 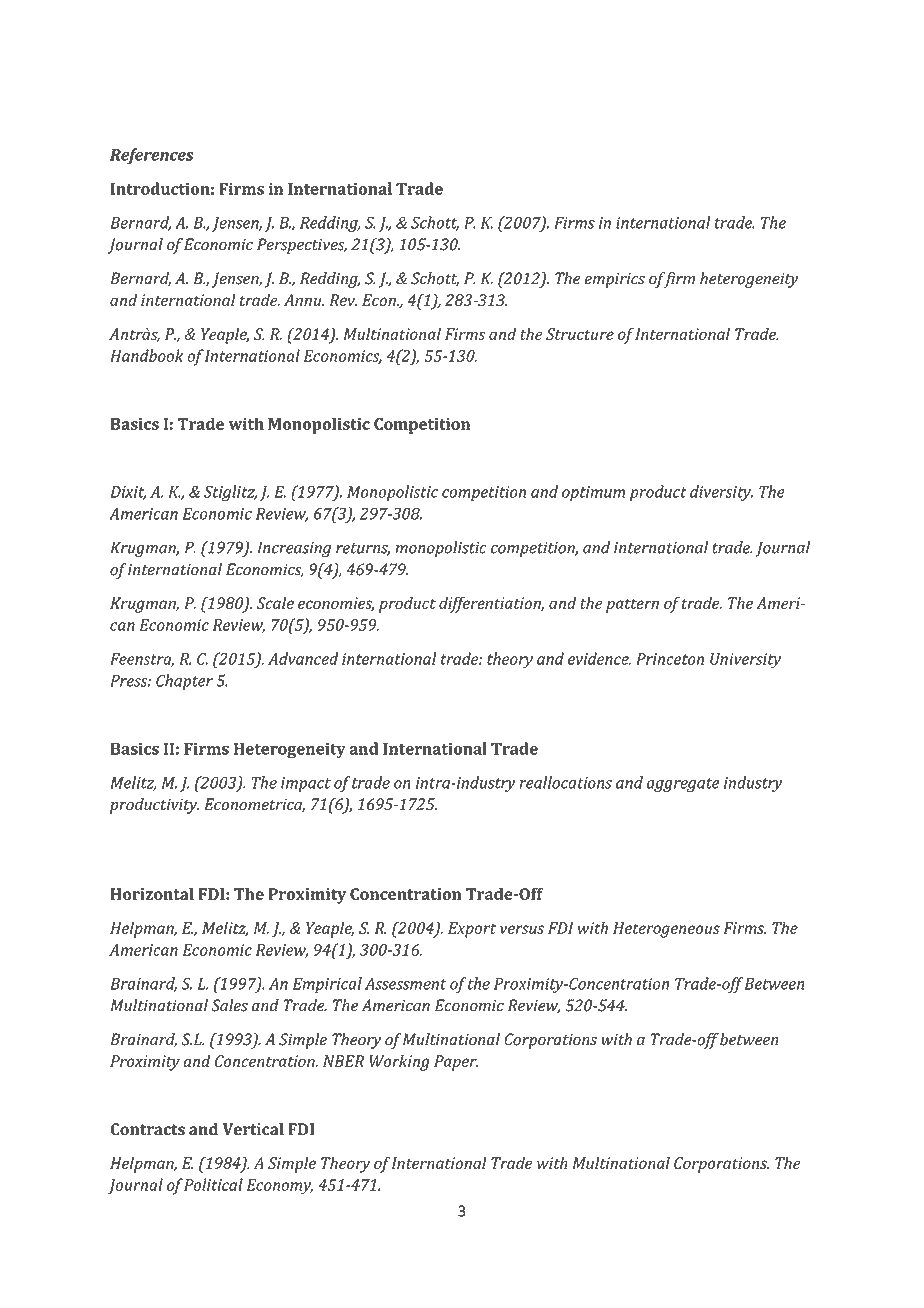 I want to click on Political, so click(x=213, y=1184).
